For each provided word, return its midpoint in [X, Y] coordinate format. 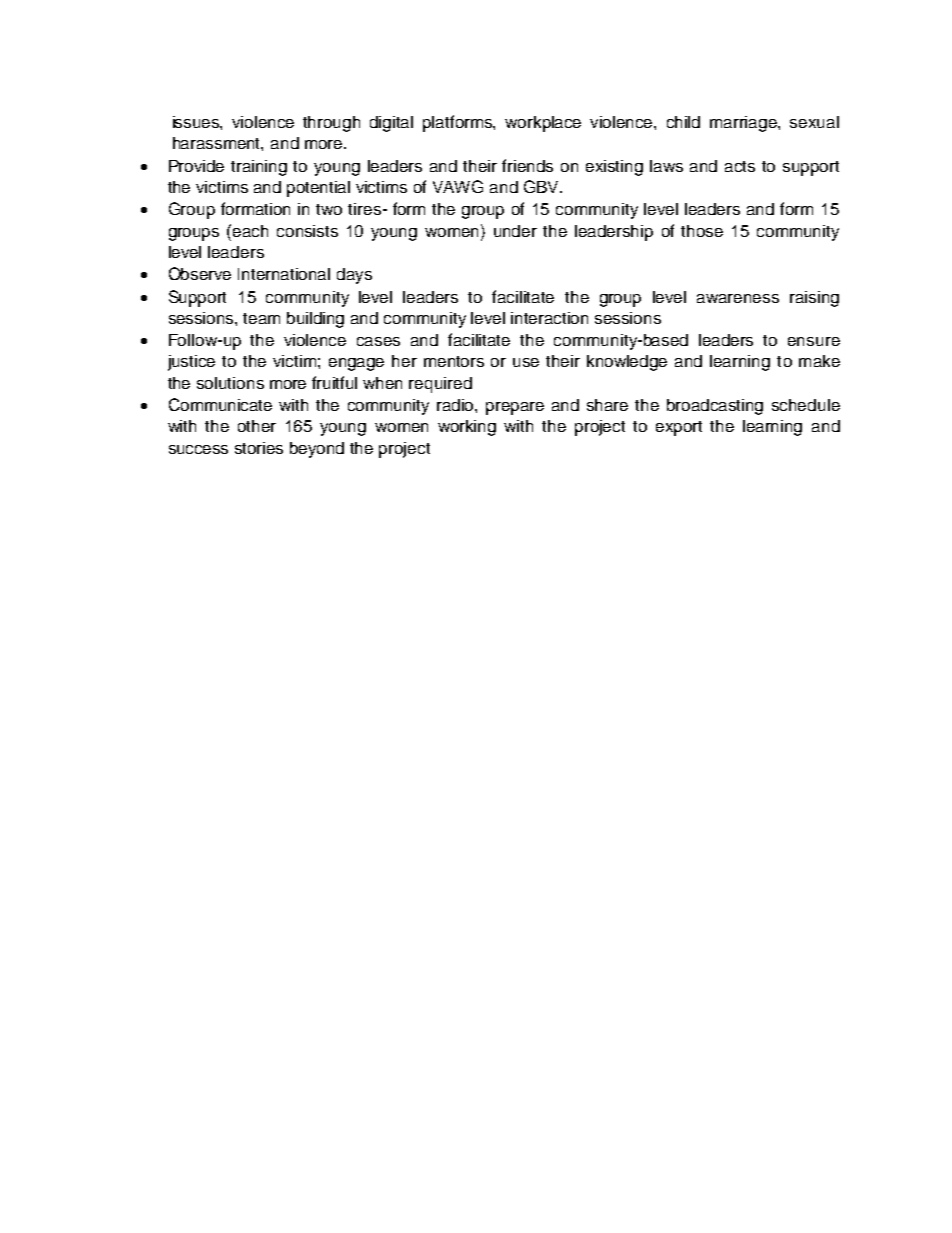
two [329, 209]
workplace [543, 124]
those [702, 231]
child [683, 122]
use [526, 362]
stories [259, 448]
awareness [738, 298]
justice [191, 363]
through [331, 124]
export [679, 428]
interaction [549, 318]
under [515, 231]
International [284, 274]
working [467, 428]
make [819, 361]
